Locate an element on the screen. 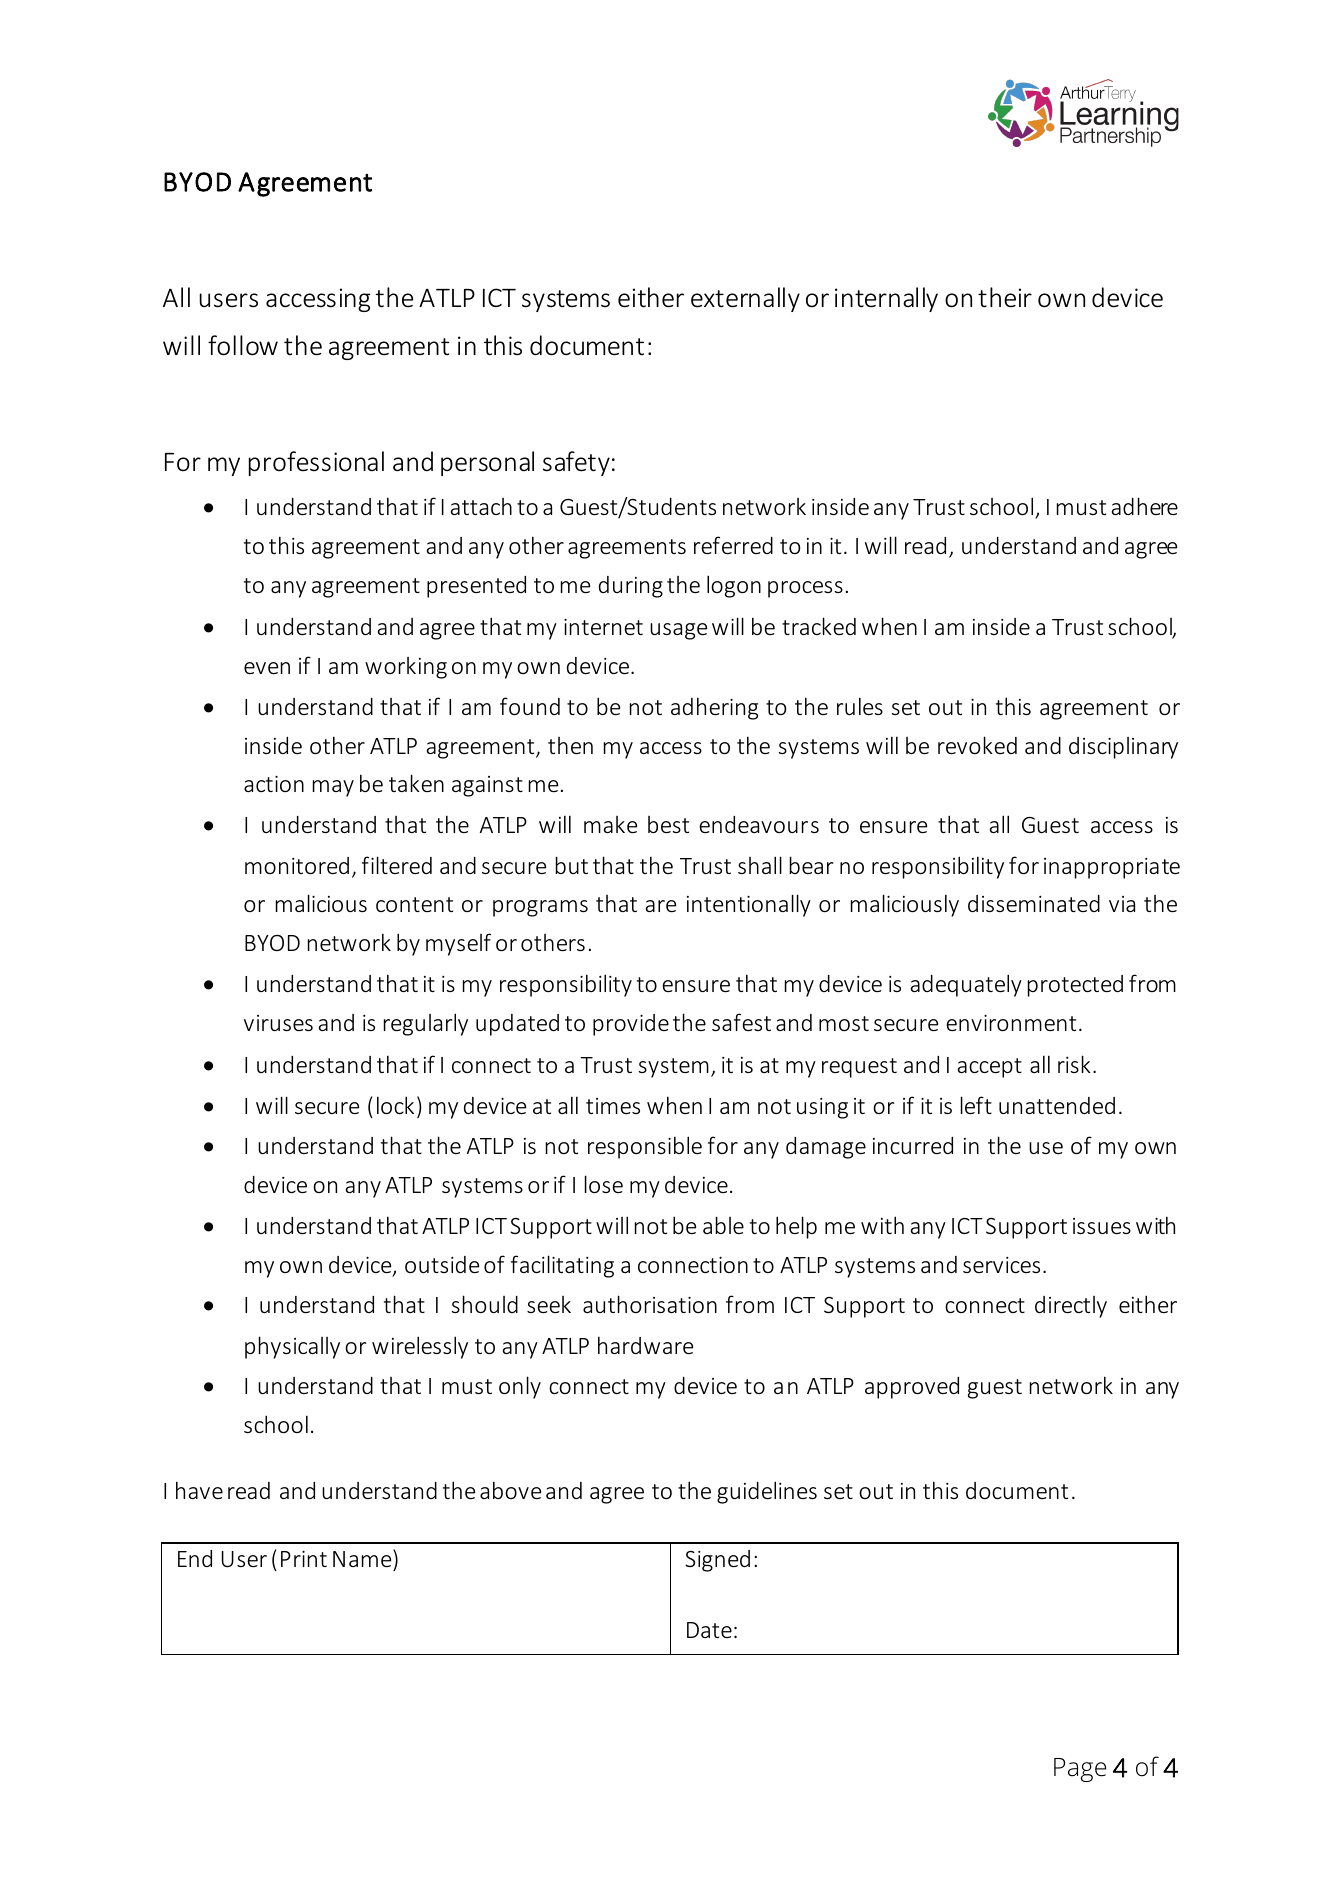 This screenshot has height=1897, width=1341. their is located at coordinates (1005, 297).
